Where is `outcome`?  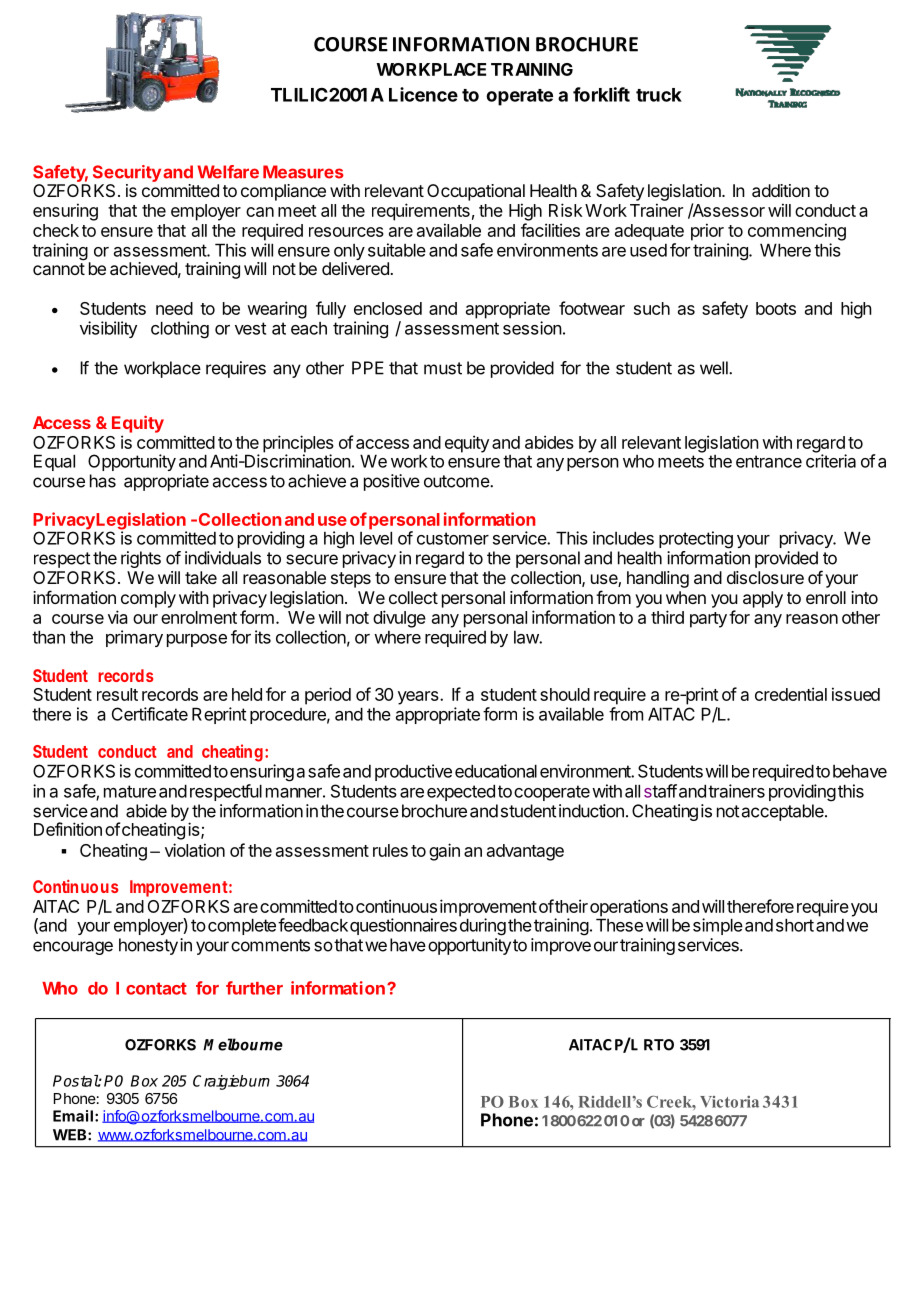 outcome is located at coordinates (457, 481).
